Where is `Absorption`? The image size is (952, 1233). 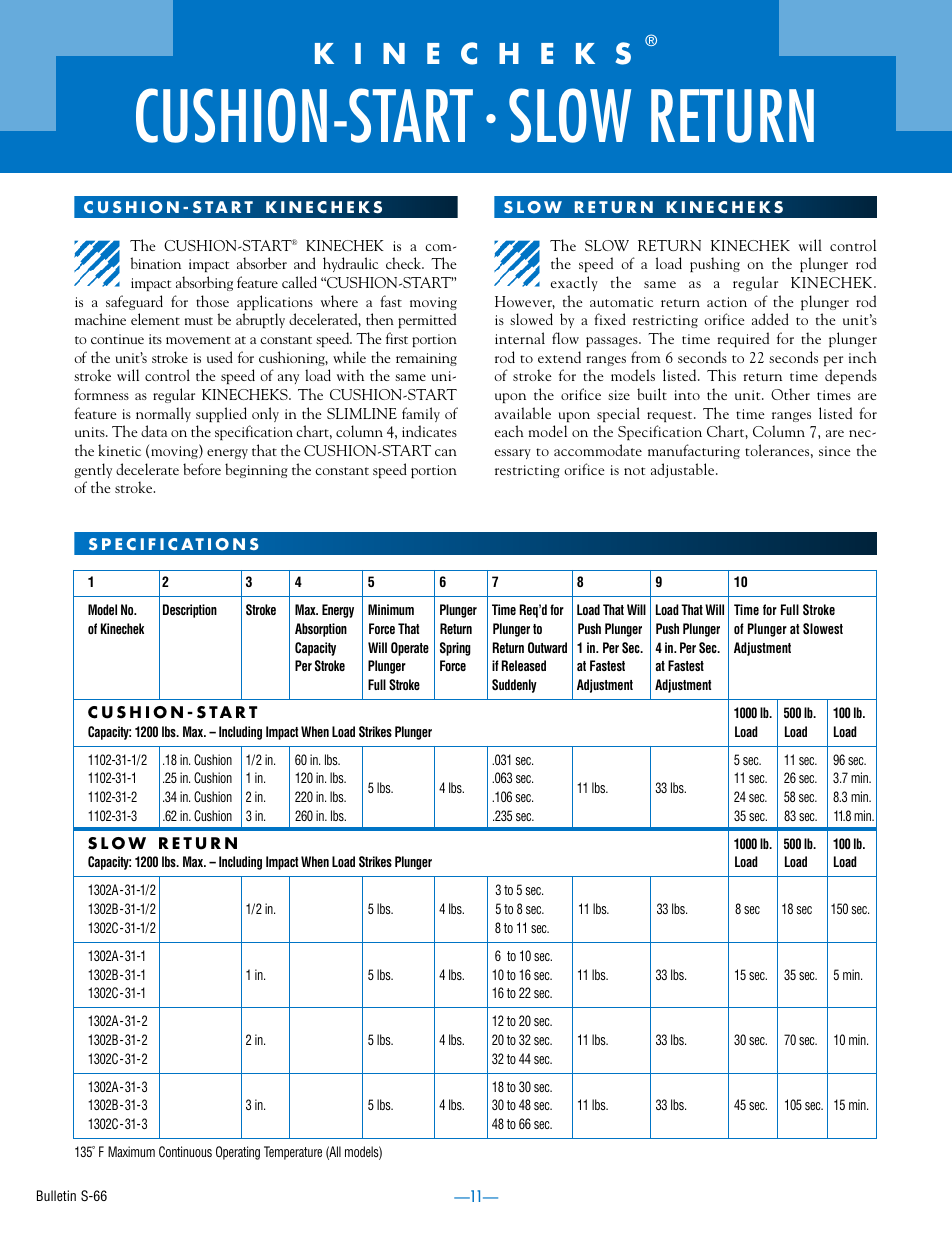
Absorption is located at coordinates (321, 630).
